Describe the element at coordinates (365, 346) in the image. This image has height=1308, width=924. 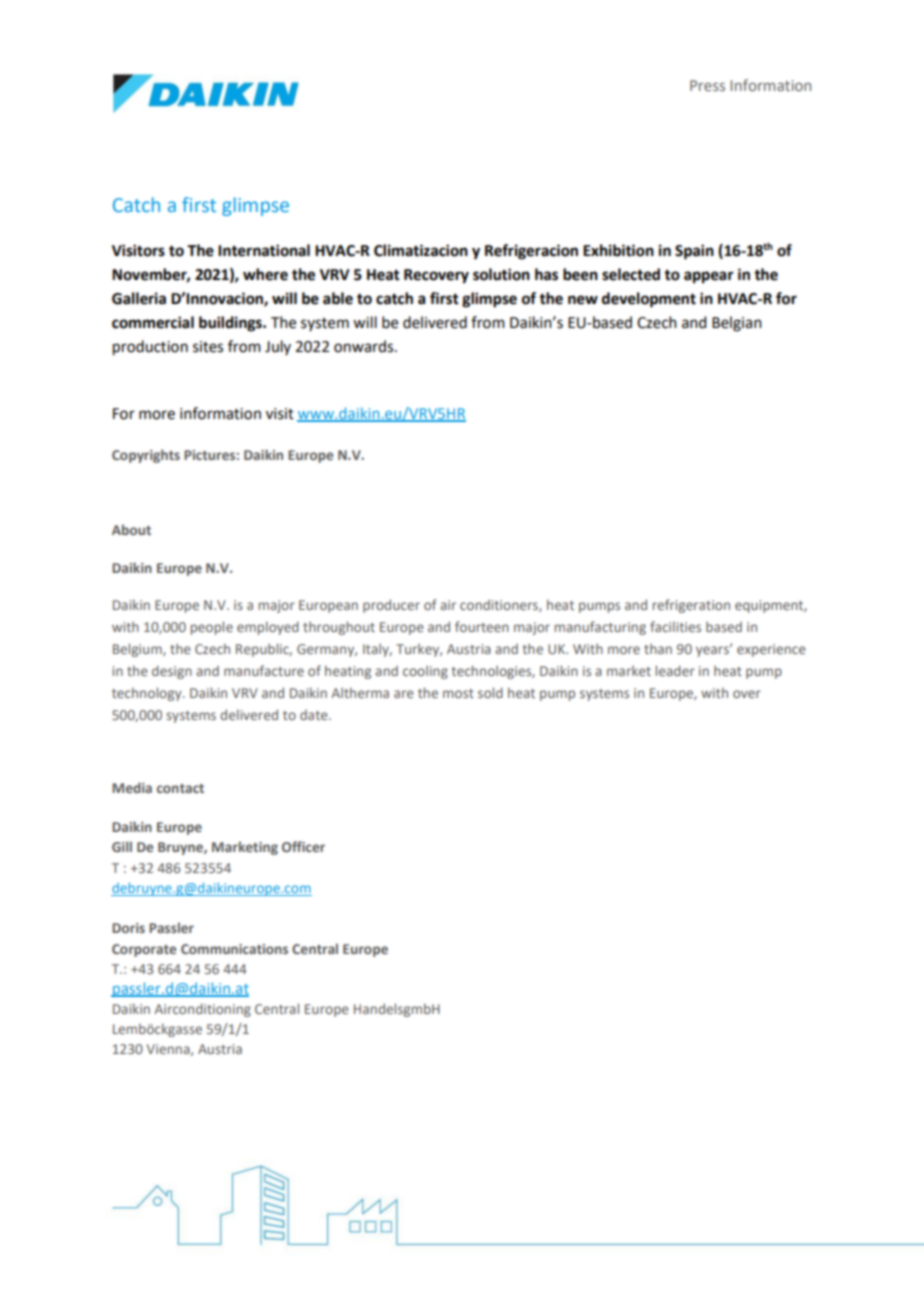
I see `onwards` at that location.
